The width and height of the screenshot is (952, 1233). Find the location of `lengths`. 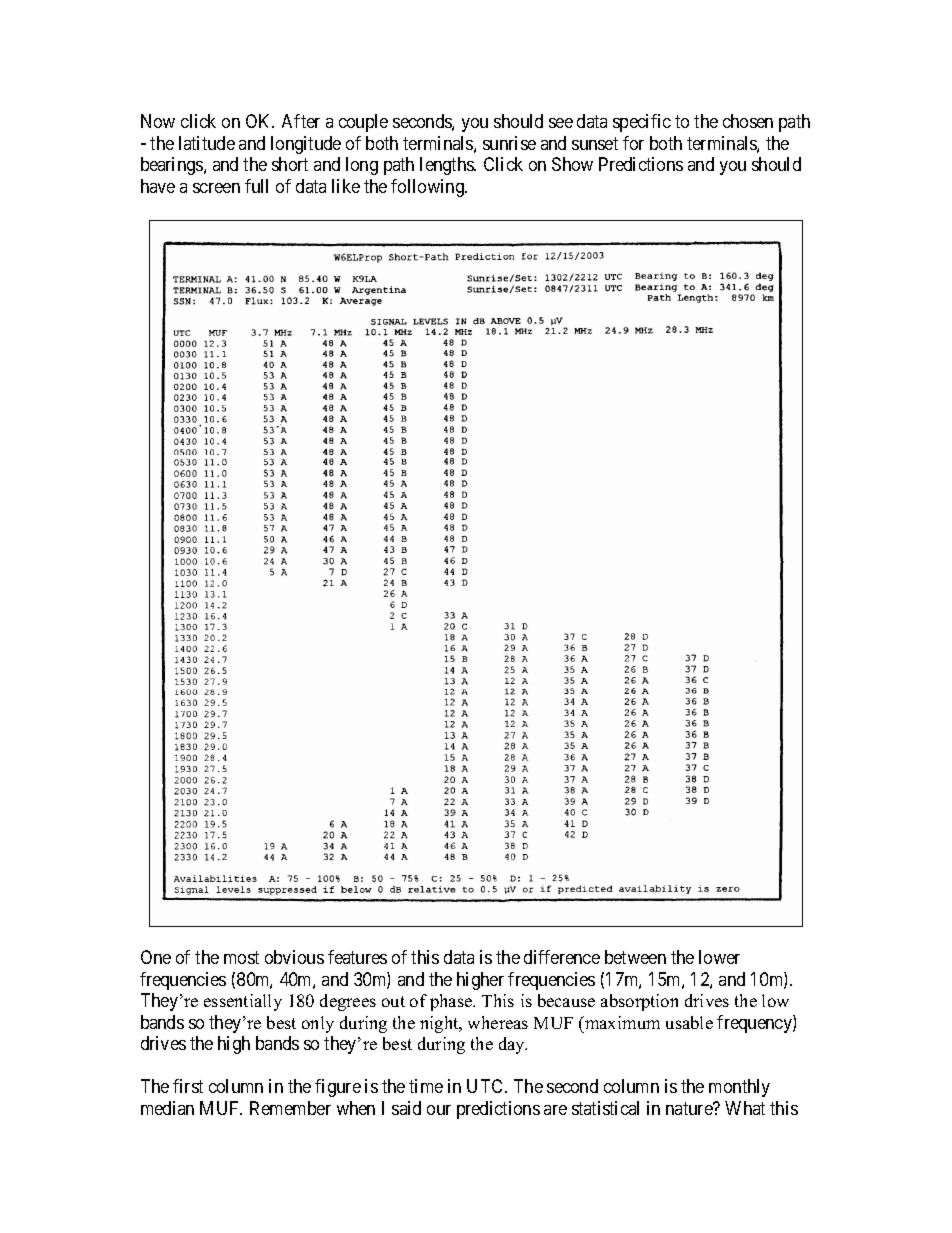

lengths is located at coordinates (447, 166).
